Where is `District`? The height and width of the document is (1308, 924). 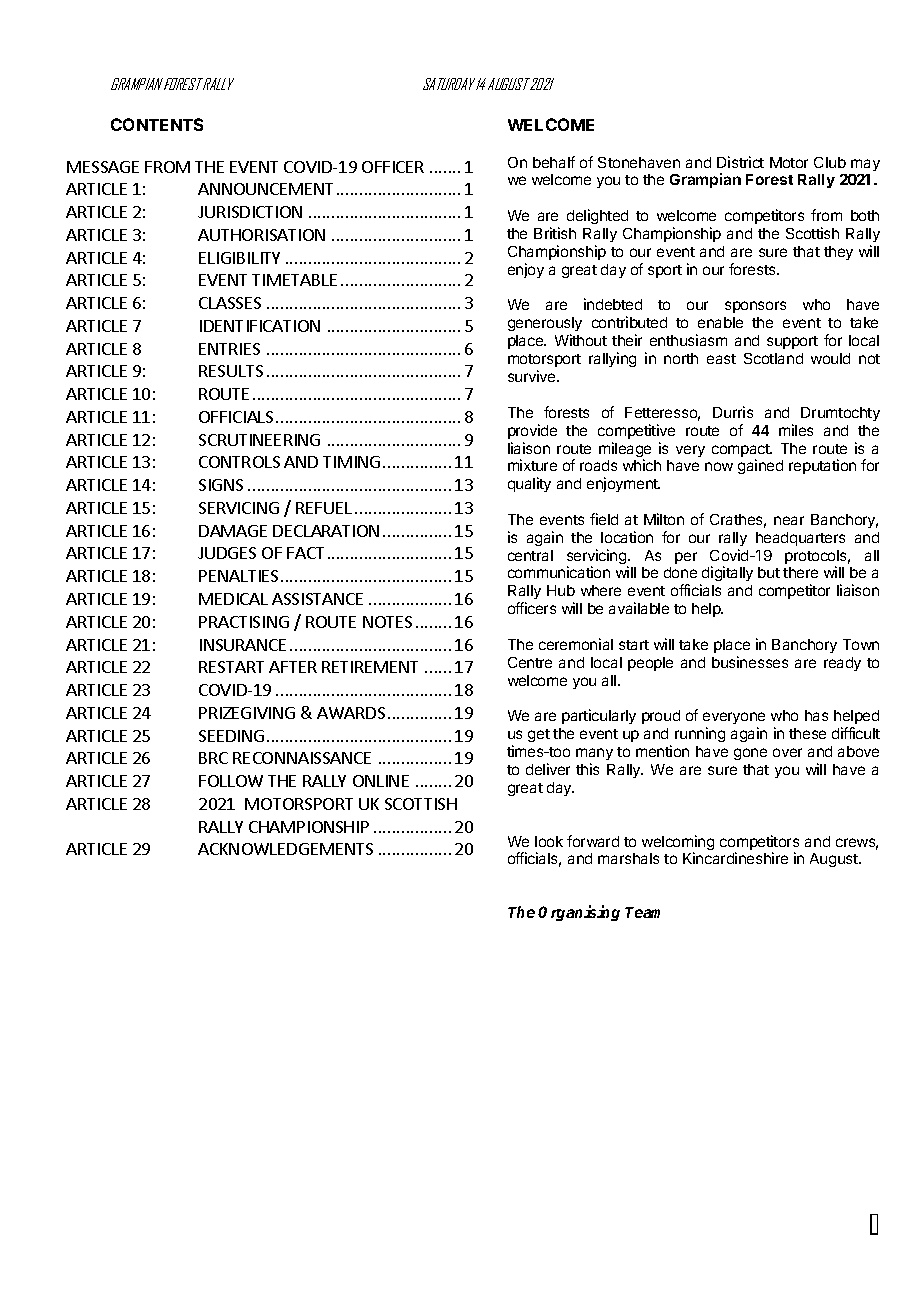 District is located at coordinates (740, 162).
